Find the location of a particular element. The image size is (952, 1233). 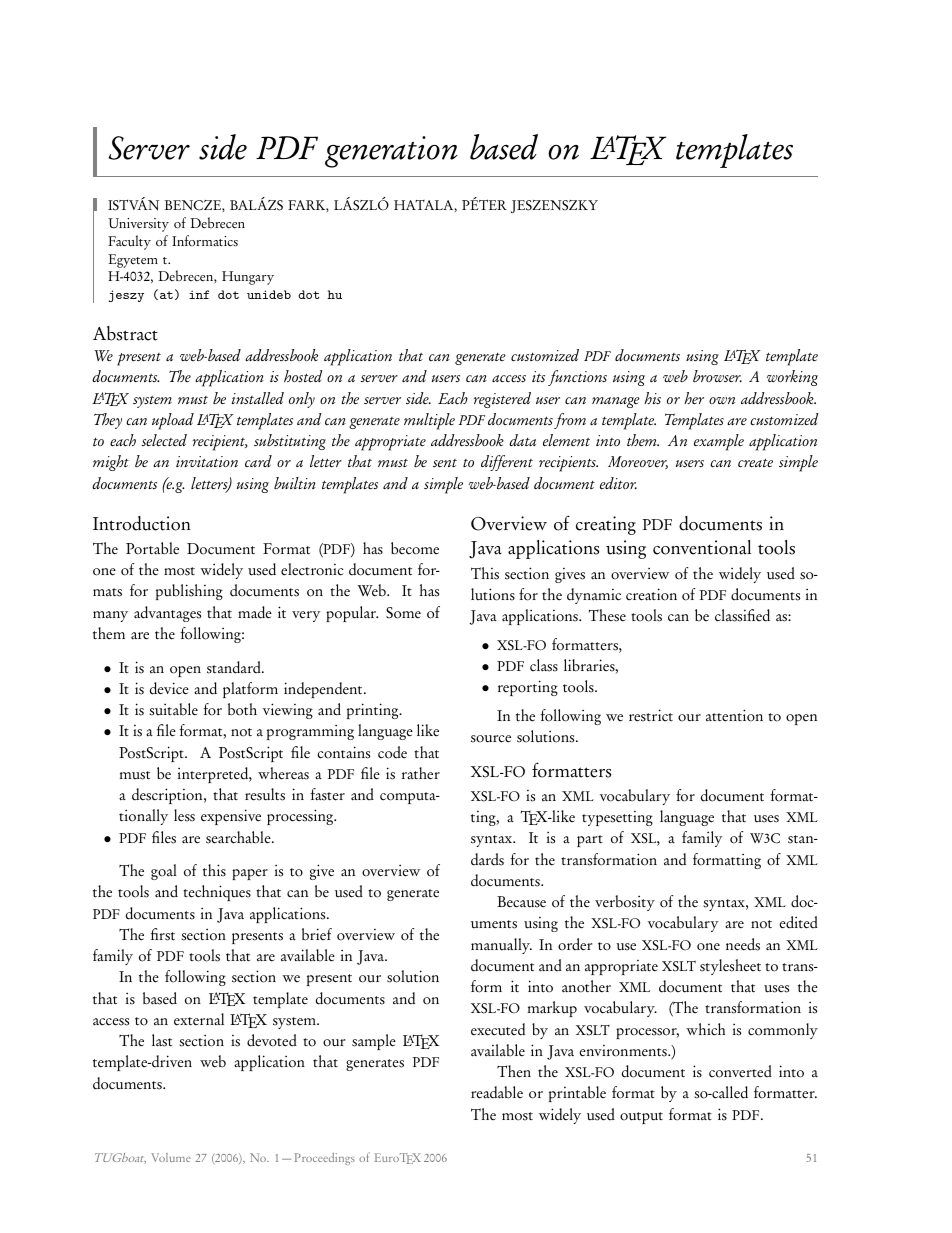

Volume is located at coordinates (171, 1157).
